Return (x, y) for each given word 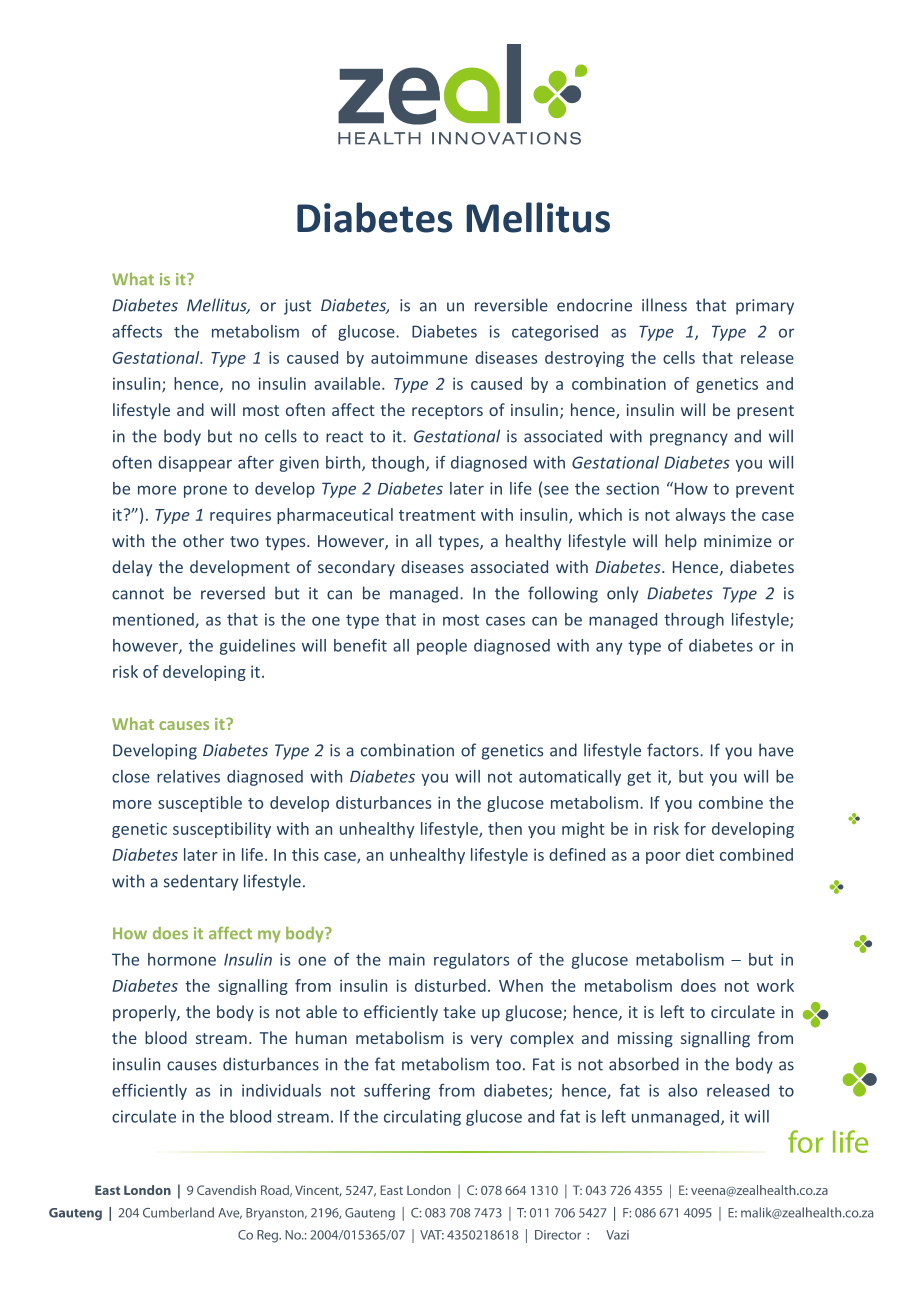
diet (700, 854)
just (297, 307)
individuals (281, 1090)
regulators (471, 961)
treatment (437, 515)
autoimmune (419, 357)
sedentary (201, 882)
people (442, 647)
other (203, 540)
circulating (422, 1118)
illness (664, 305)
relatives (188, 776)
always (700, 516)
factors (674, 750)
